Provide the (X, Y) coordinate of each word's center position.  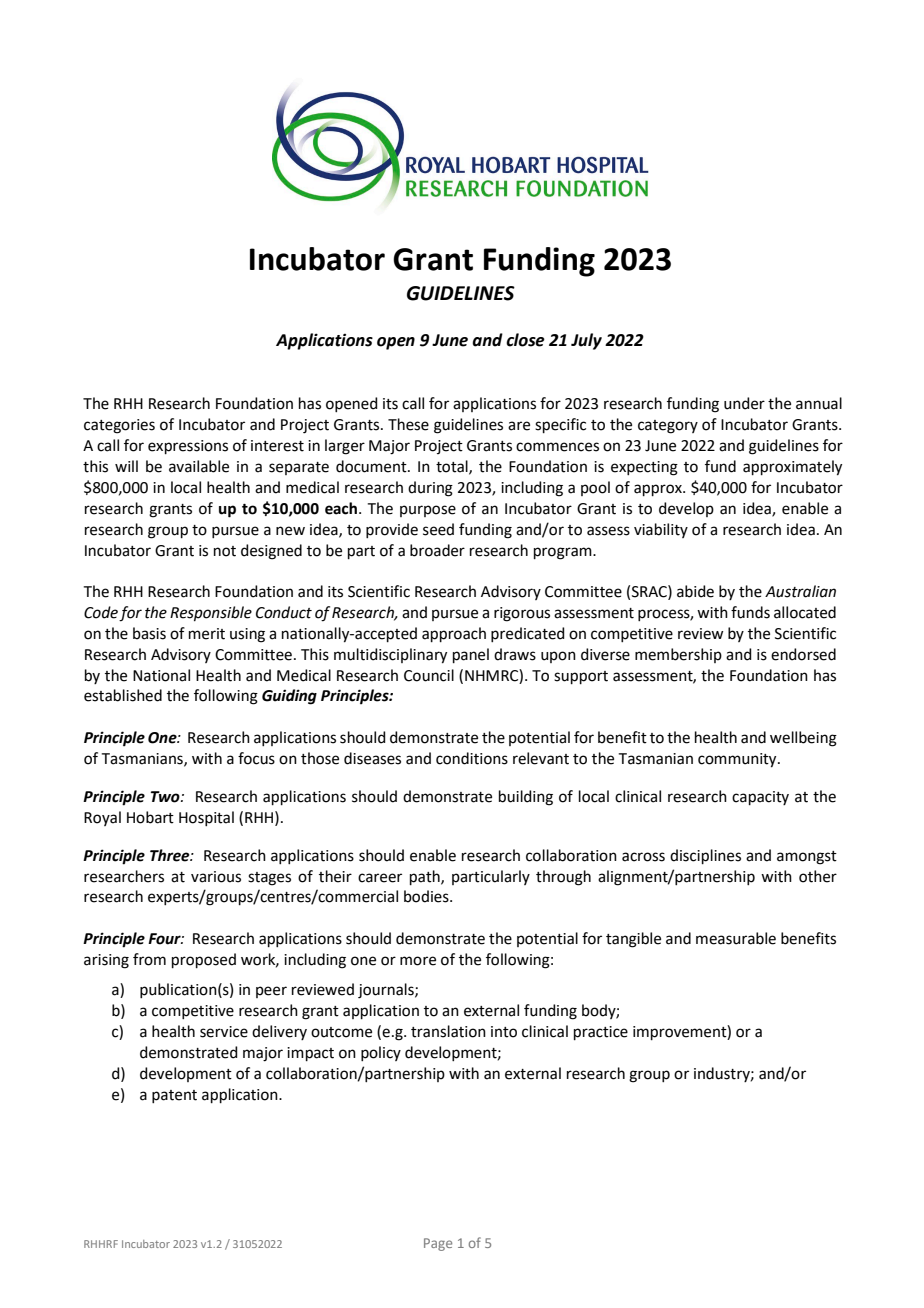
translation (448, 1031)
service (224, 1032)
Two (166, 797)
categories (119, 426)
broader (437, 550)
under (744, 403)
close (525, 340)
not (225, 551)
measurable (736, 938)
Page (438, 1244)
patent (174, 1096)
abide (695, 591)
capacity (760, 798)
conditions (472, 758)
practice (601, 1033)
